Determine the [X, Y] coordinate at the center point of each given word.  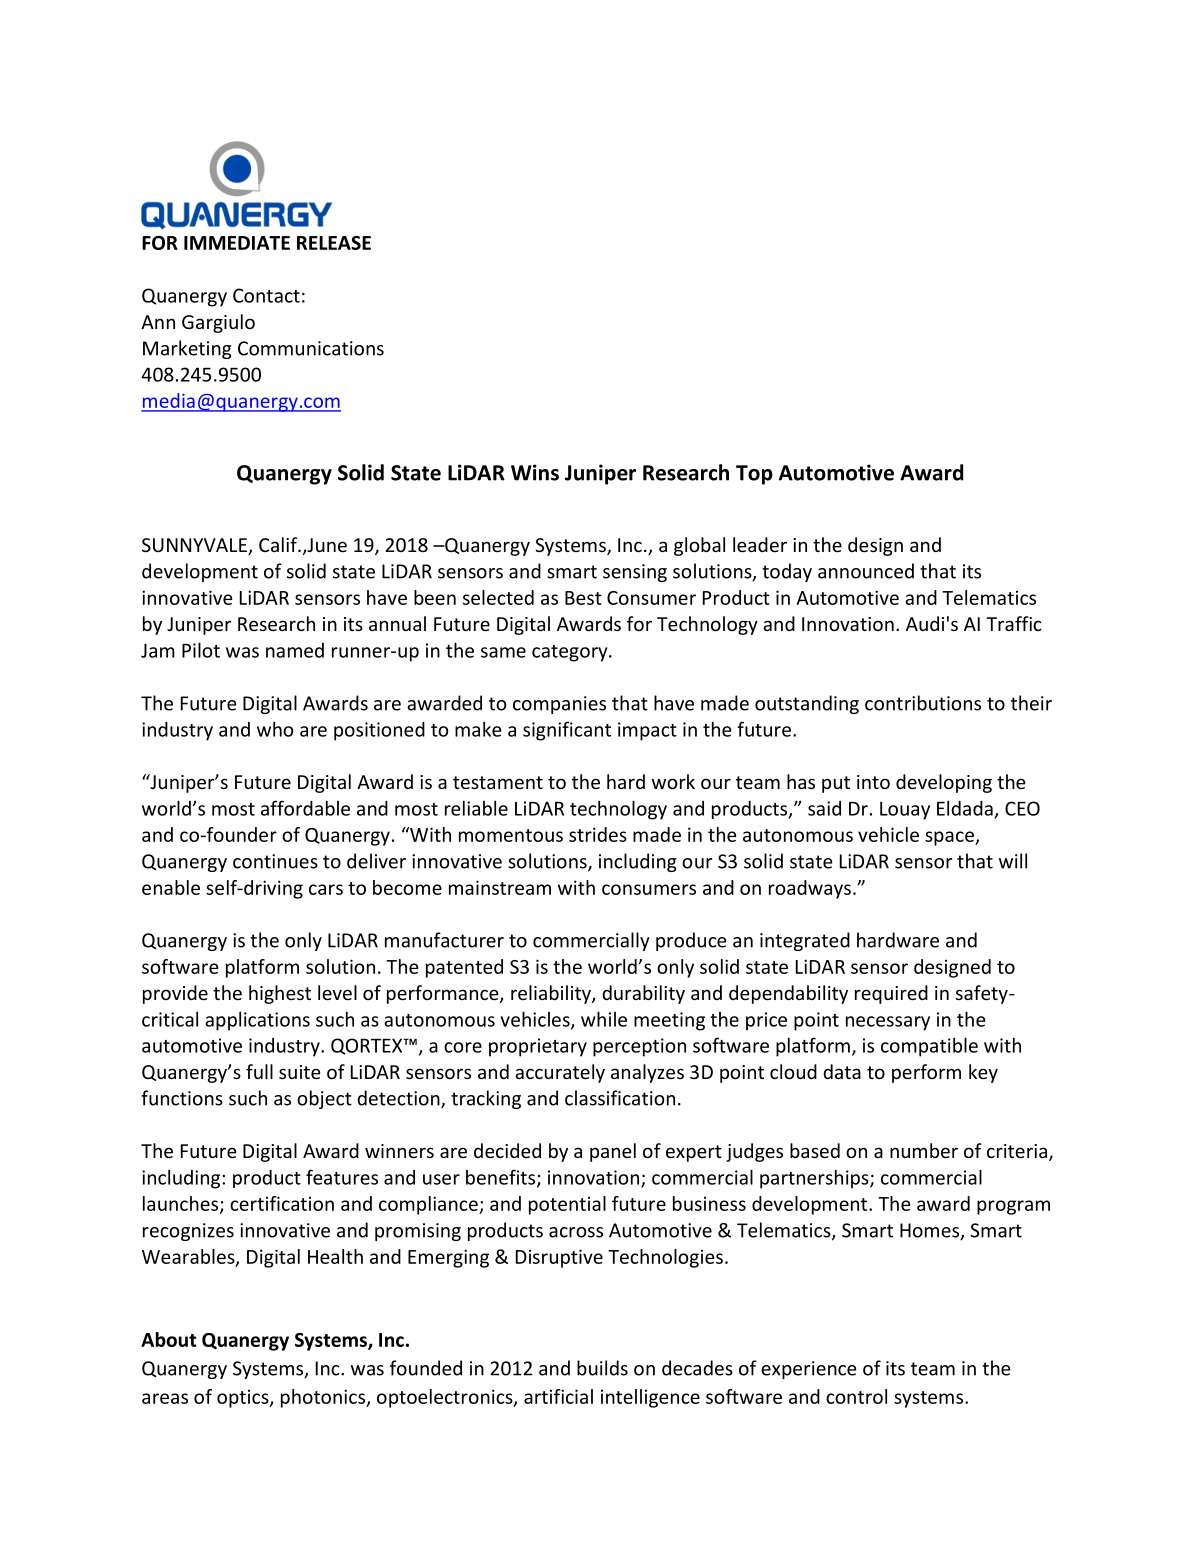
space [950, 838]
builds [602, 1368]
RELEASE [334, 243]
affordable [305, 808]
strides [598, 834]
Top [754, 475]
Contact [266, 295]
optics [244, 1399]
